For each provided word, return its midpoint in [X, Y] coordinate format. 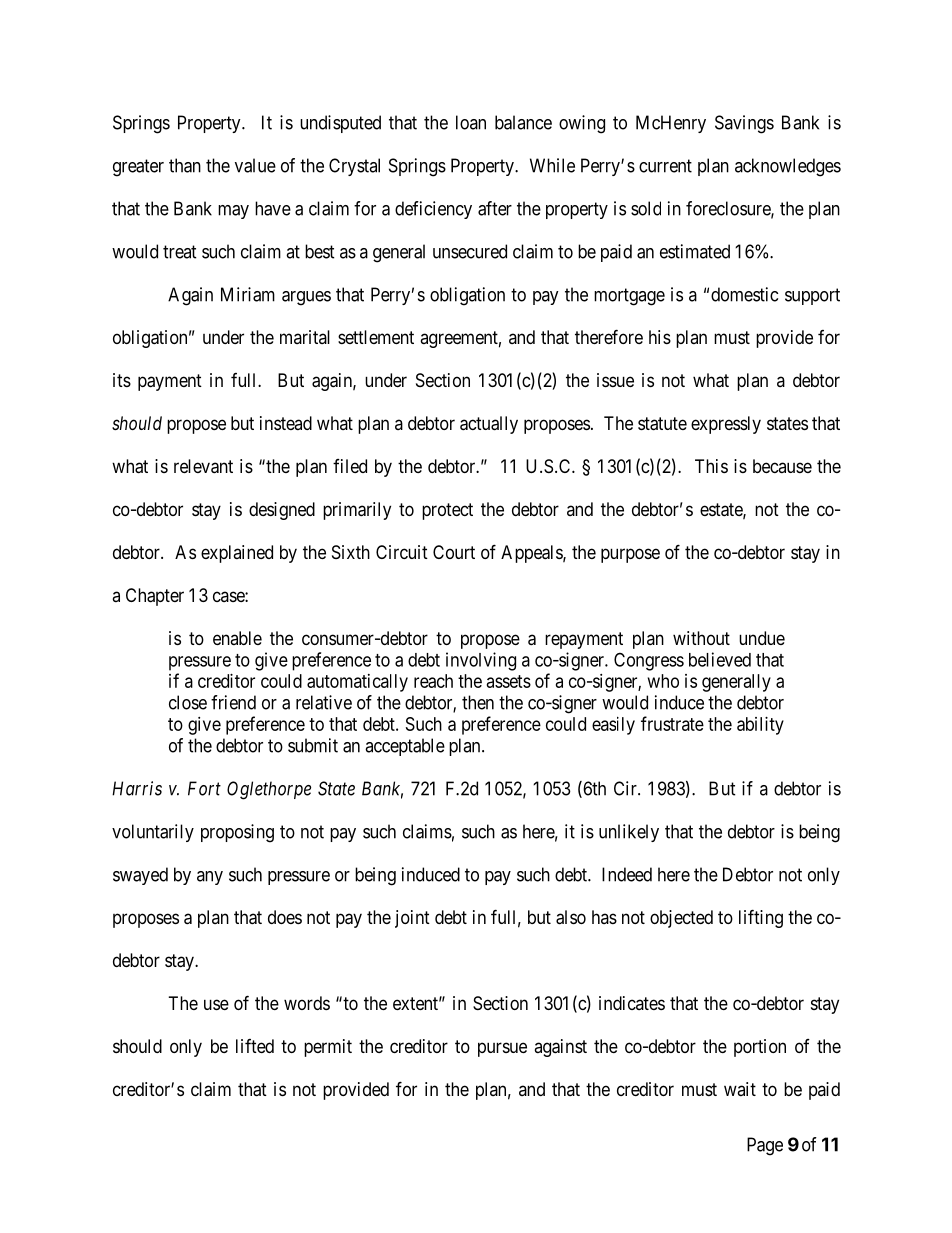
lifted [255, 1046]
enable [237, 638]
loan [471, 122]
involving [481, 661]
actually [489, 425]
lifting [761, 918]
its [122, 380]
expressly [726, 425]
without [701, 638]
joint [412, 919]
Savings [744, 124]
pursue [502, 1049]
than [185, 165]
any [210, 878]
